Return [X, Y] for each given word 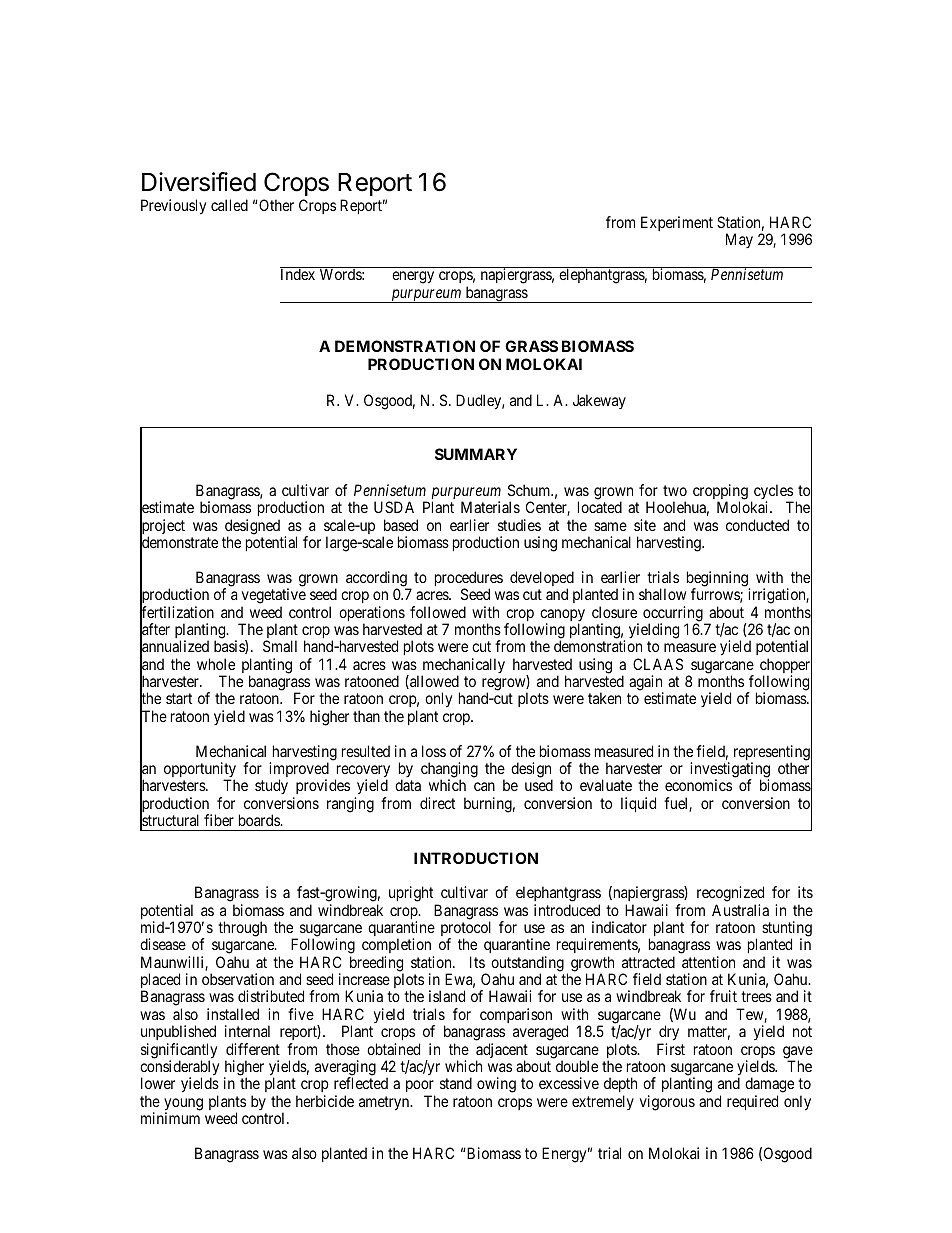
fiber [219, 820]
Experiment [677, 223]
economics [698, 785]
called [229, 205]
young [183, 1105]
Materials [490, 507]
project [162, 527]
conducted [757, 525]
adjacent [502, 1052]
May [739, 240]
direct [437, 803]
